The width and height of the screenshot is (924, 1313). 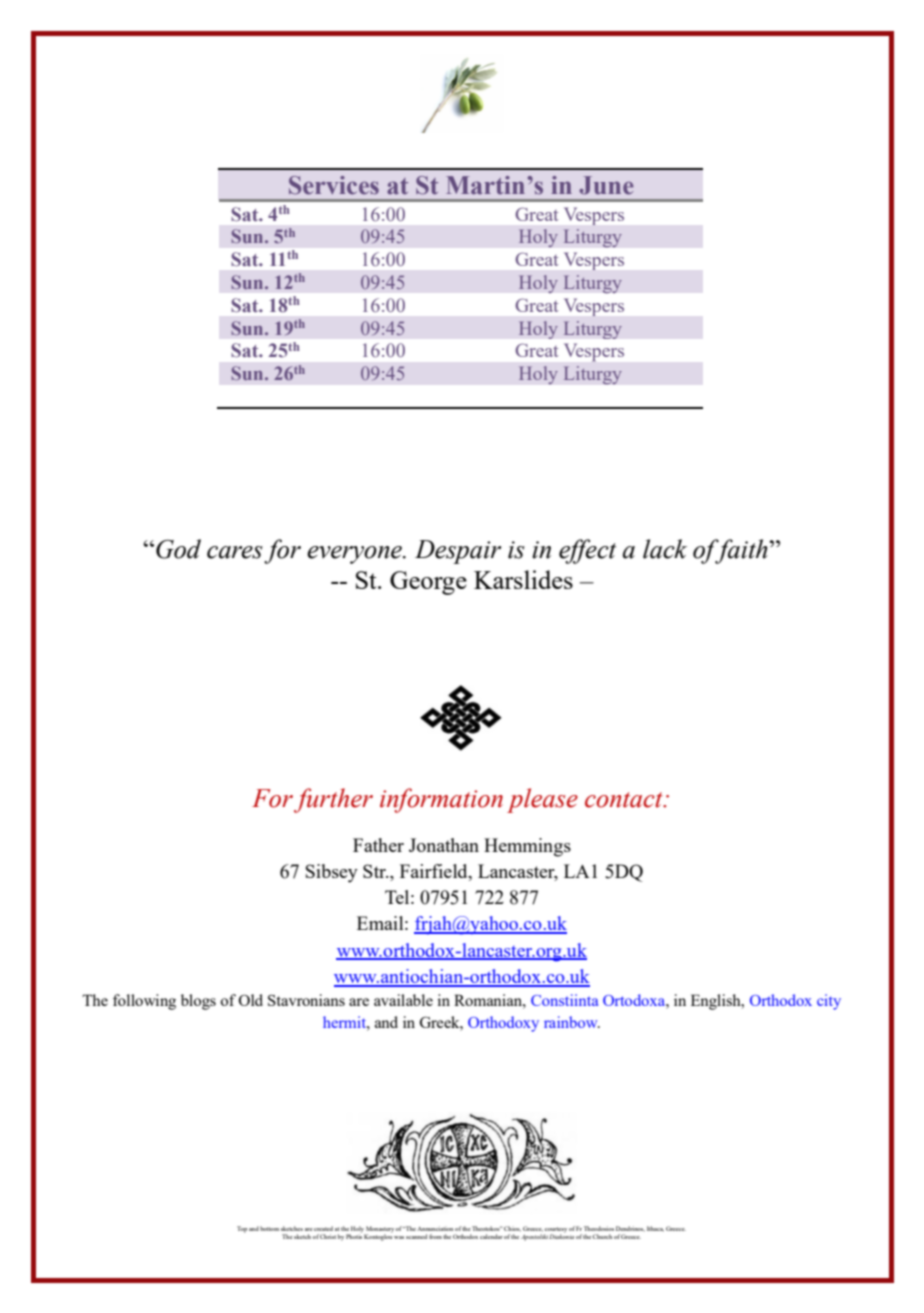 I want to click on Top, so click(x=242, y=1229).
